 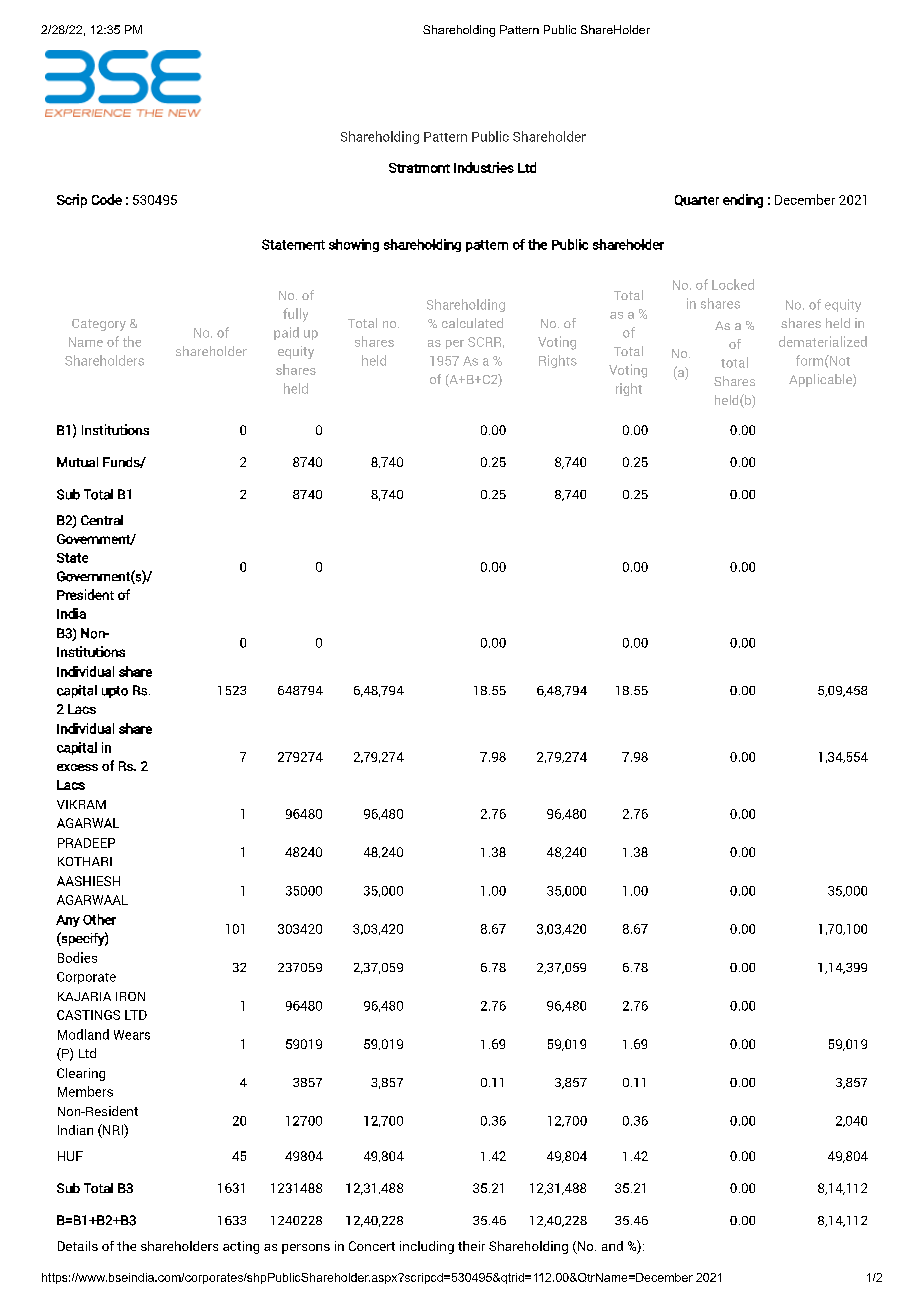 What do you see at coordinates (99, 919) in the screenshot?
I see `Other` at bounding box center [99, 919].
